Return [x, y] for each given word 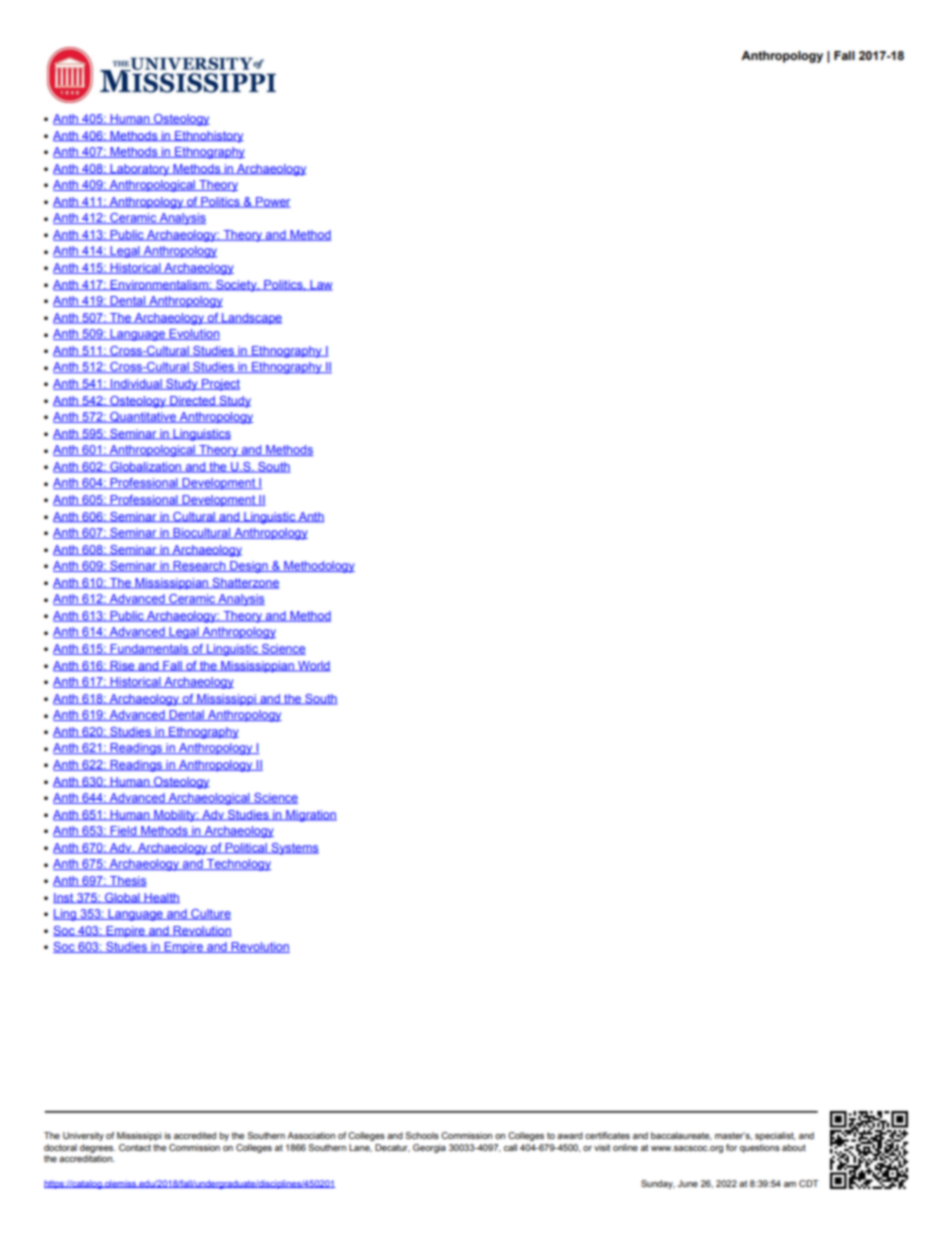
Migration [310, 816]
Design [249, 567]
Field [123, 831]
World [313, 666]
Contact [135, 1147]
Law [320, 285]
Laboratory [140, 170]
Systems [294, 849]
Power [272, 202]
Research [199, 566]
